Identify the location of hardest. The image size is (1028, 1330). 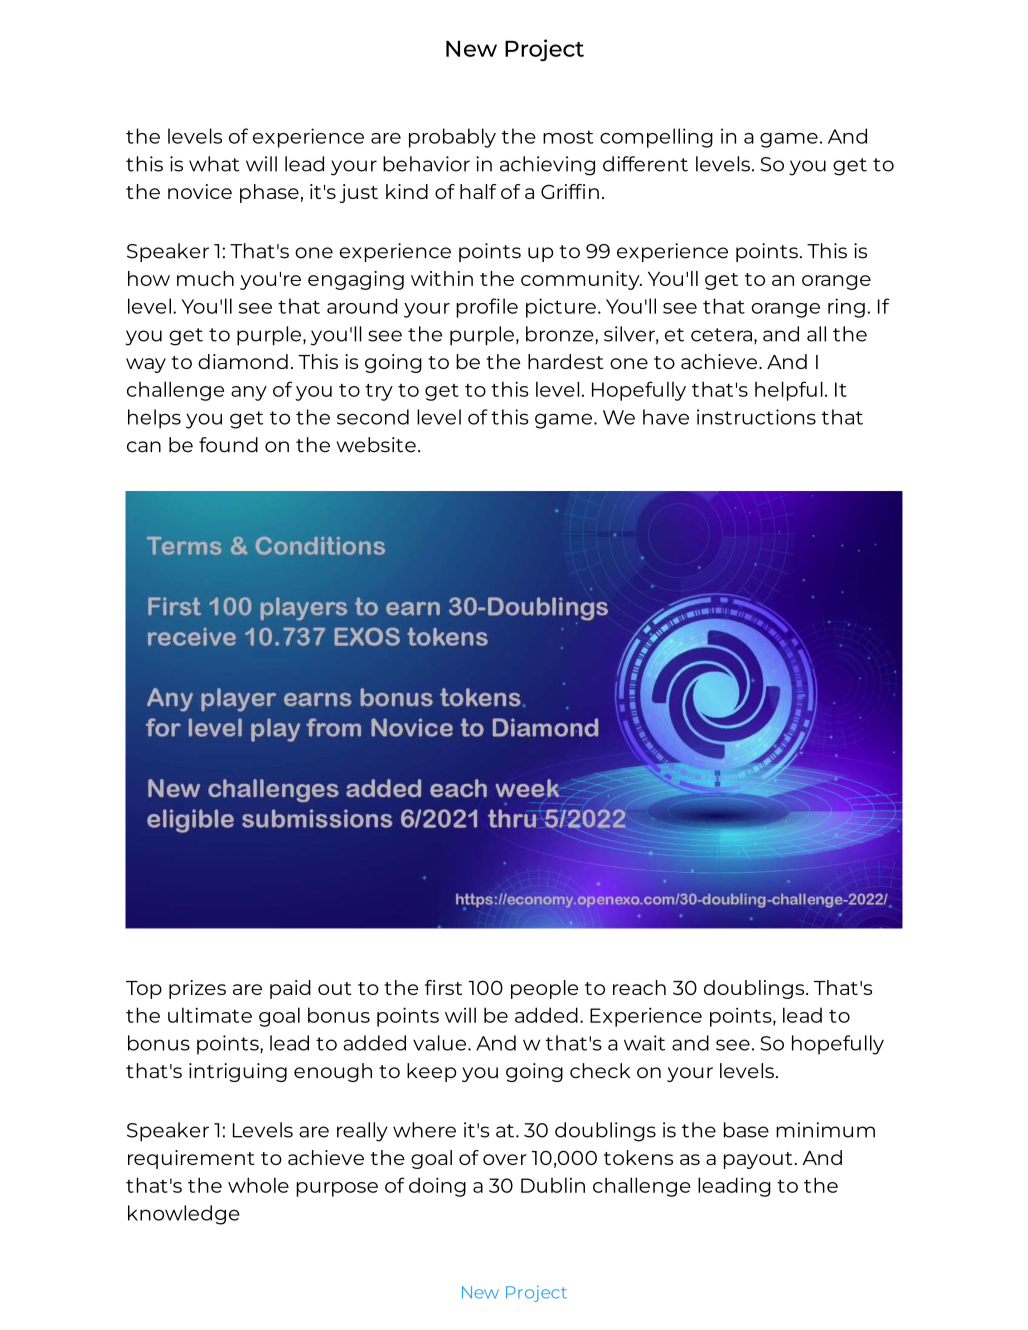
(566, 361).
